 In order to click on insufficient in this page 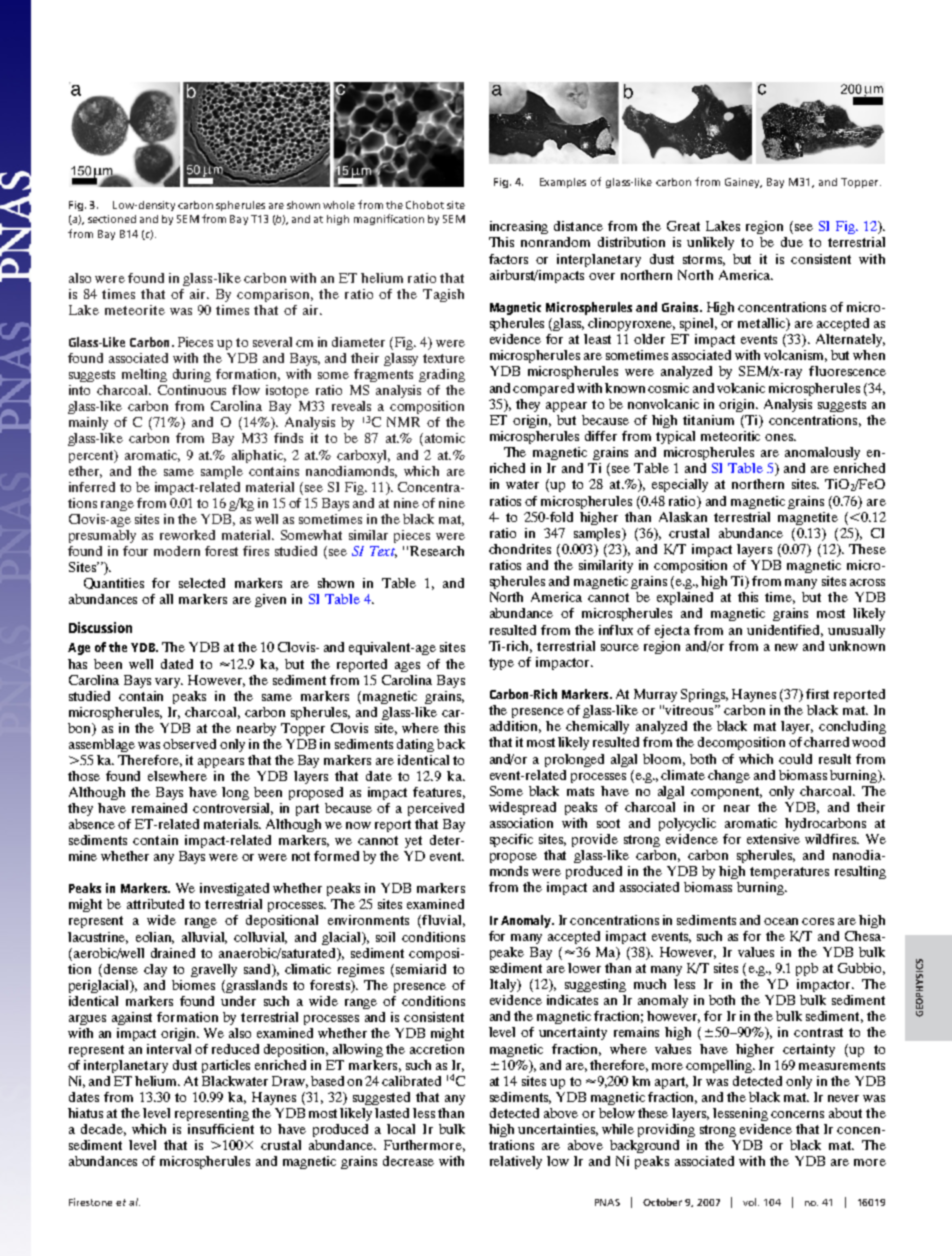, I will do `click(221, 1129)`.
